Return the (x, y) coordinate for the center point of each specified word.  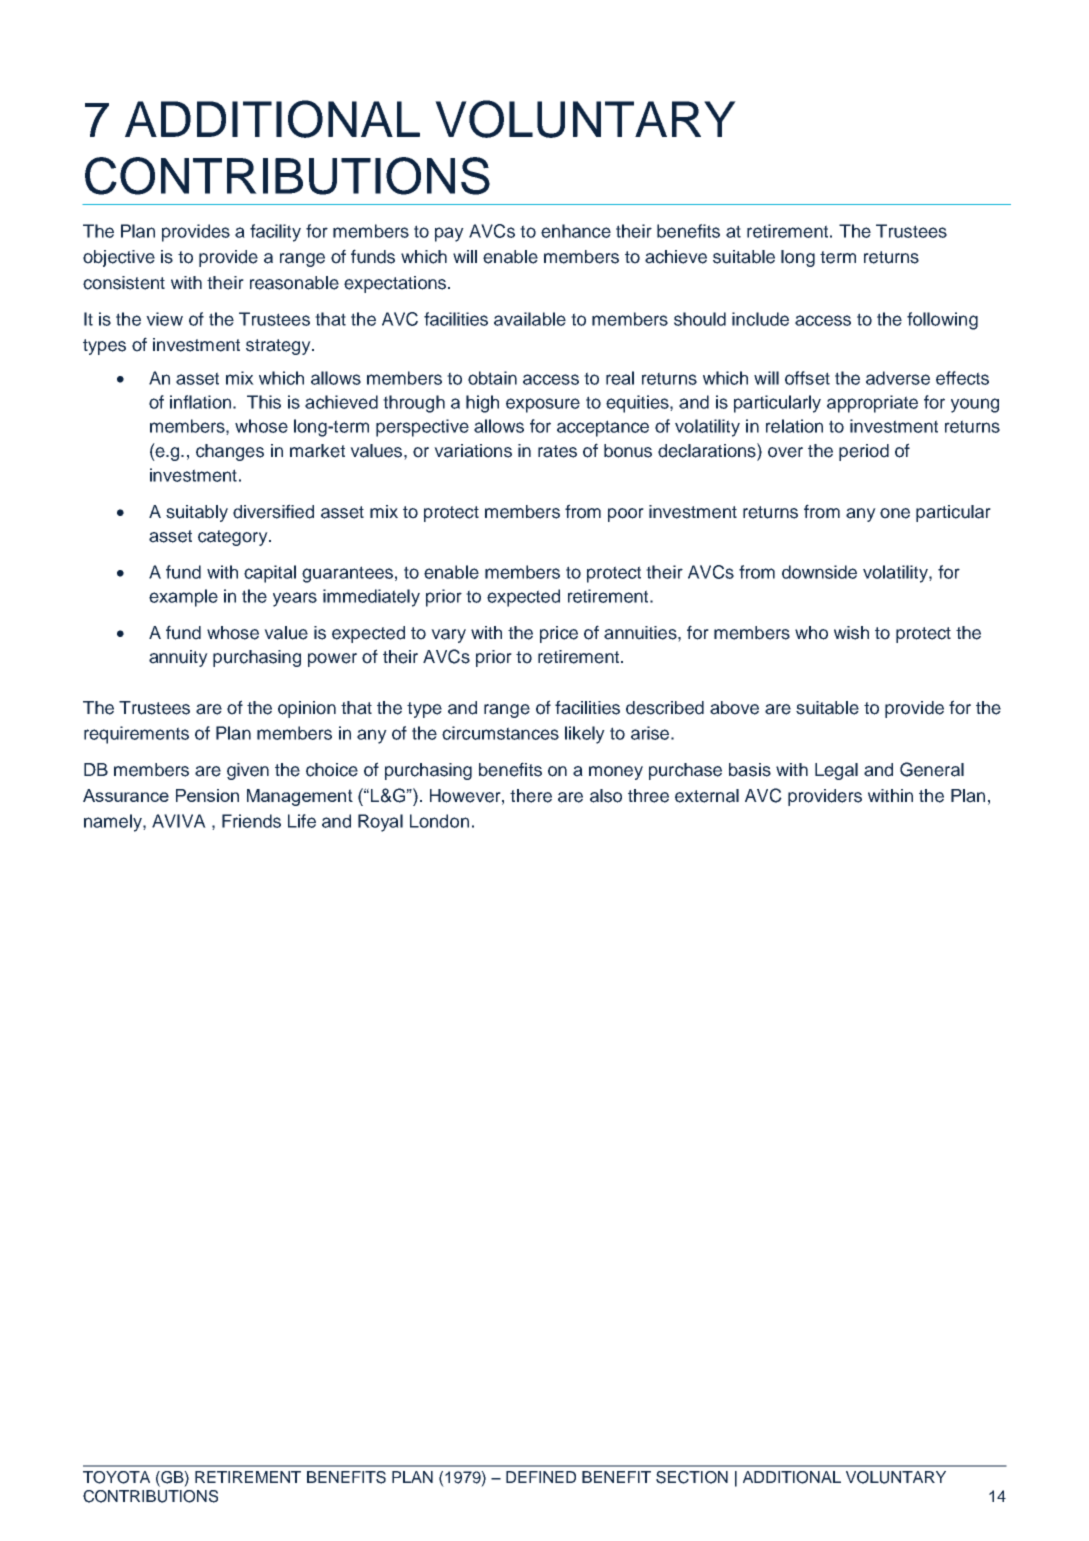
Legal (836, 771)
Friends (251, 821)
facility (275, 233)
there (531, 796)
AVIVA (179, 821)
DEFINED (541, 1477)
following (942, 321)
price (559, 634)
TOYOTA (116, 1477)
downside (819, 572)
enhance (576, 231)
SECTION (692, 1477)
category (234, 538)
